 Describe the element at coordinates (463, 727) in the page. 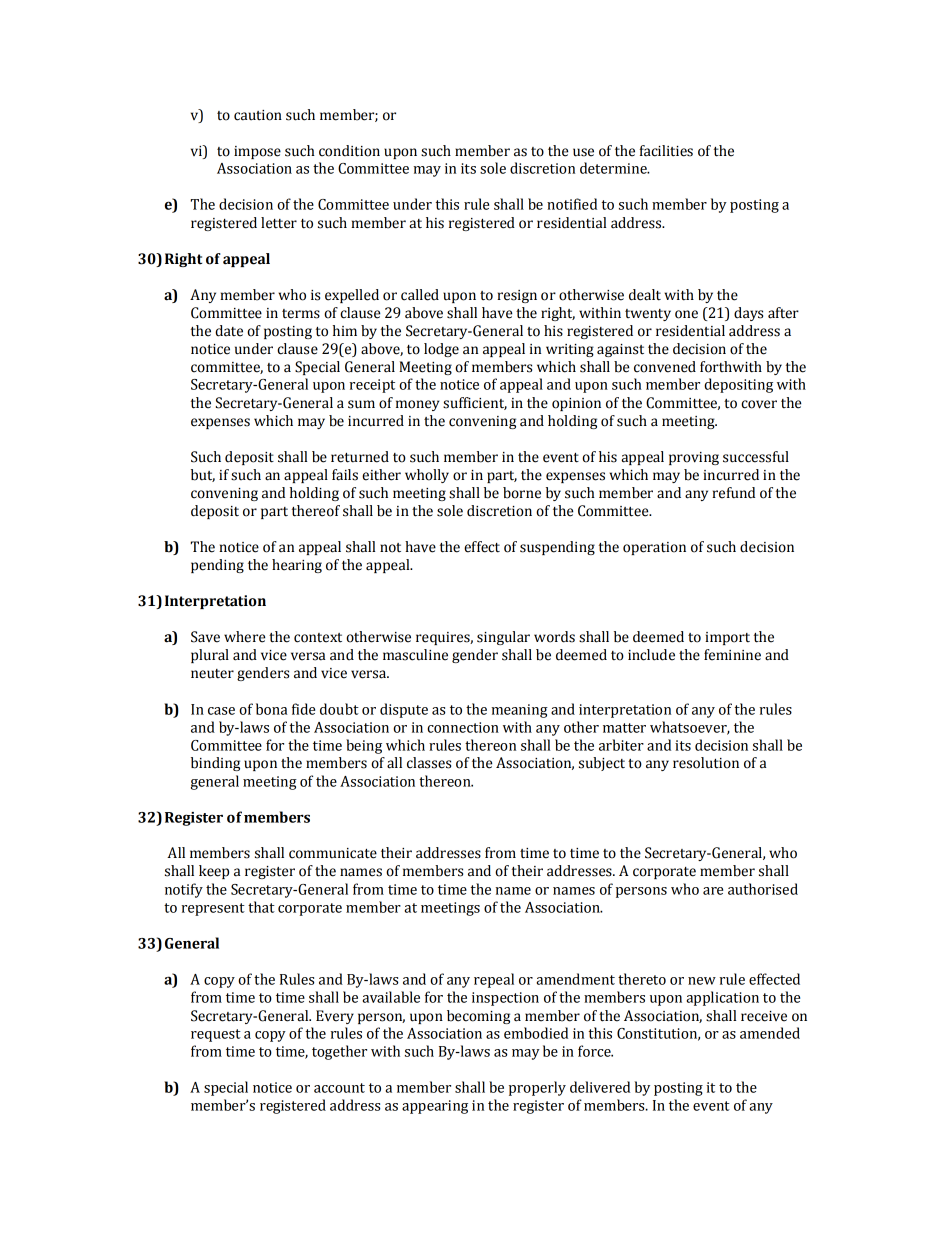

I see `connection` at that location.
